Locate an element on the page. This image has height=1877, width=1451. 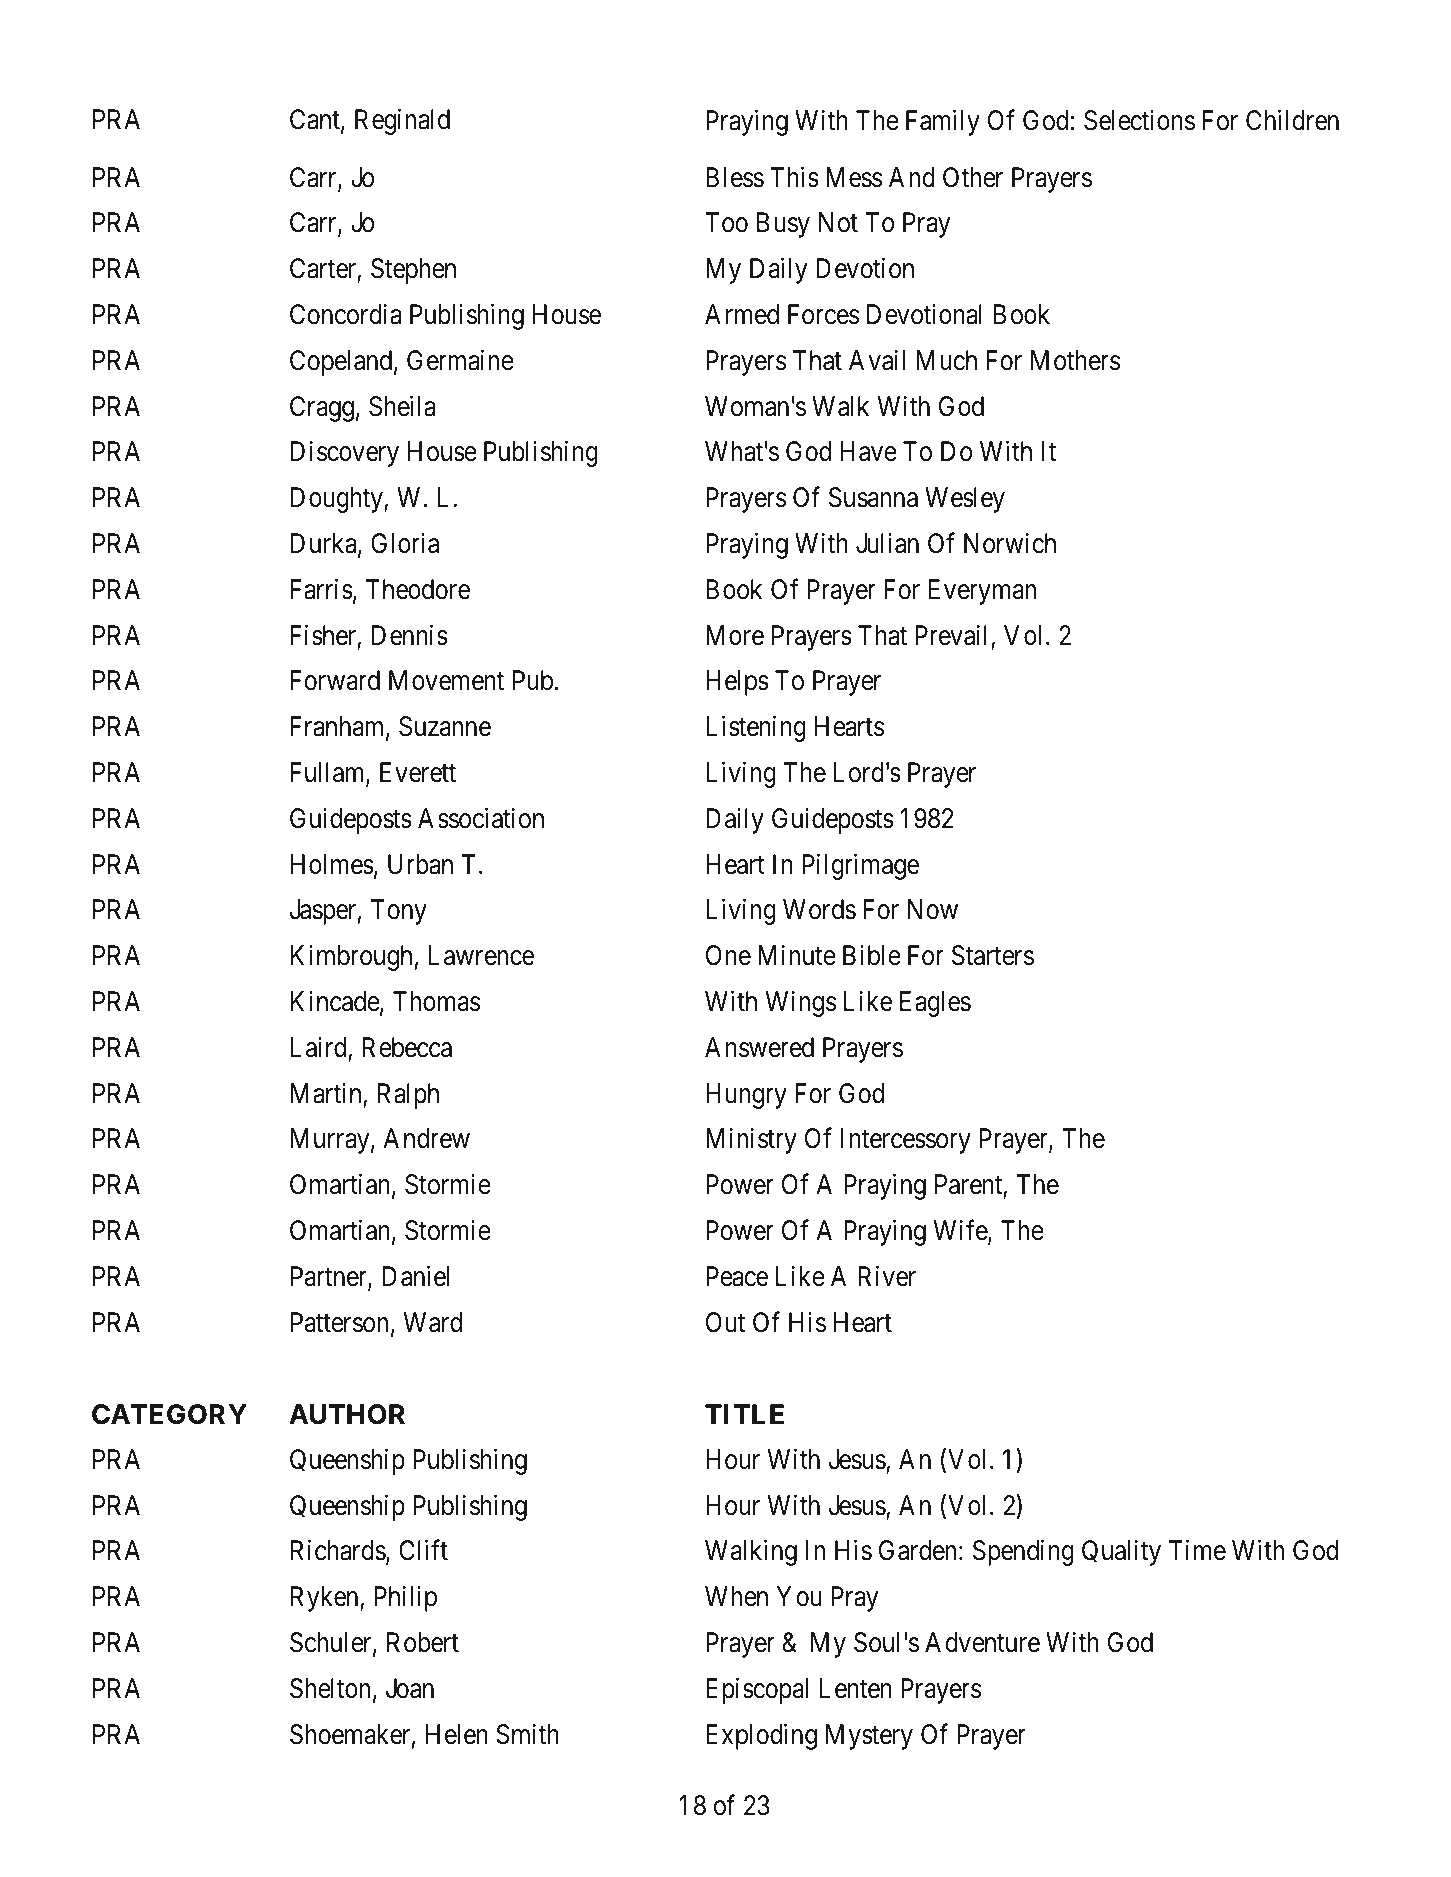
This is located at coordinates (794, 177).
